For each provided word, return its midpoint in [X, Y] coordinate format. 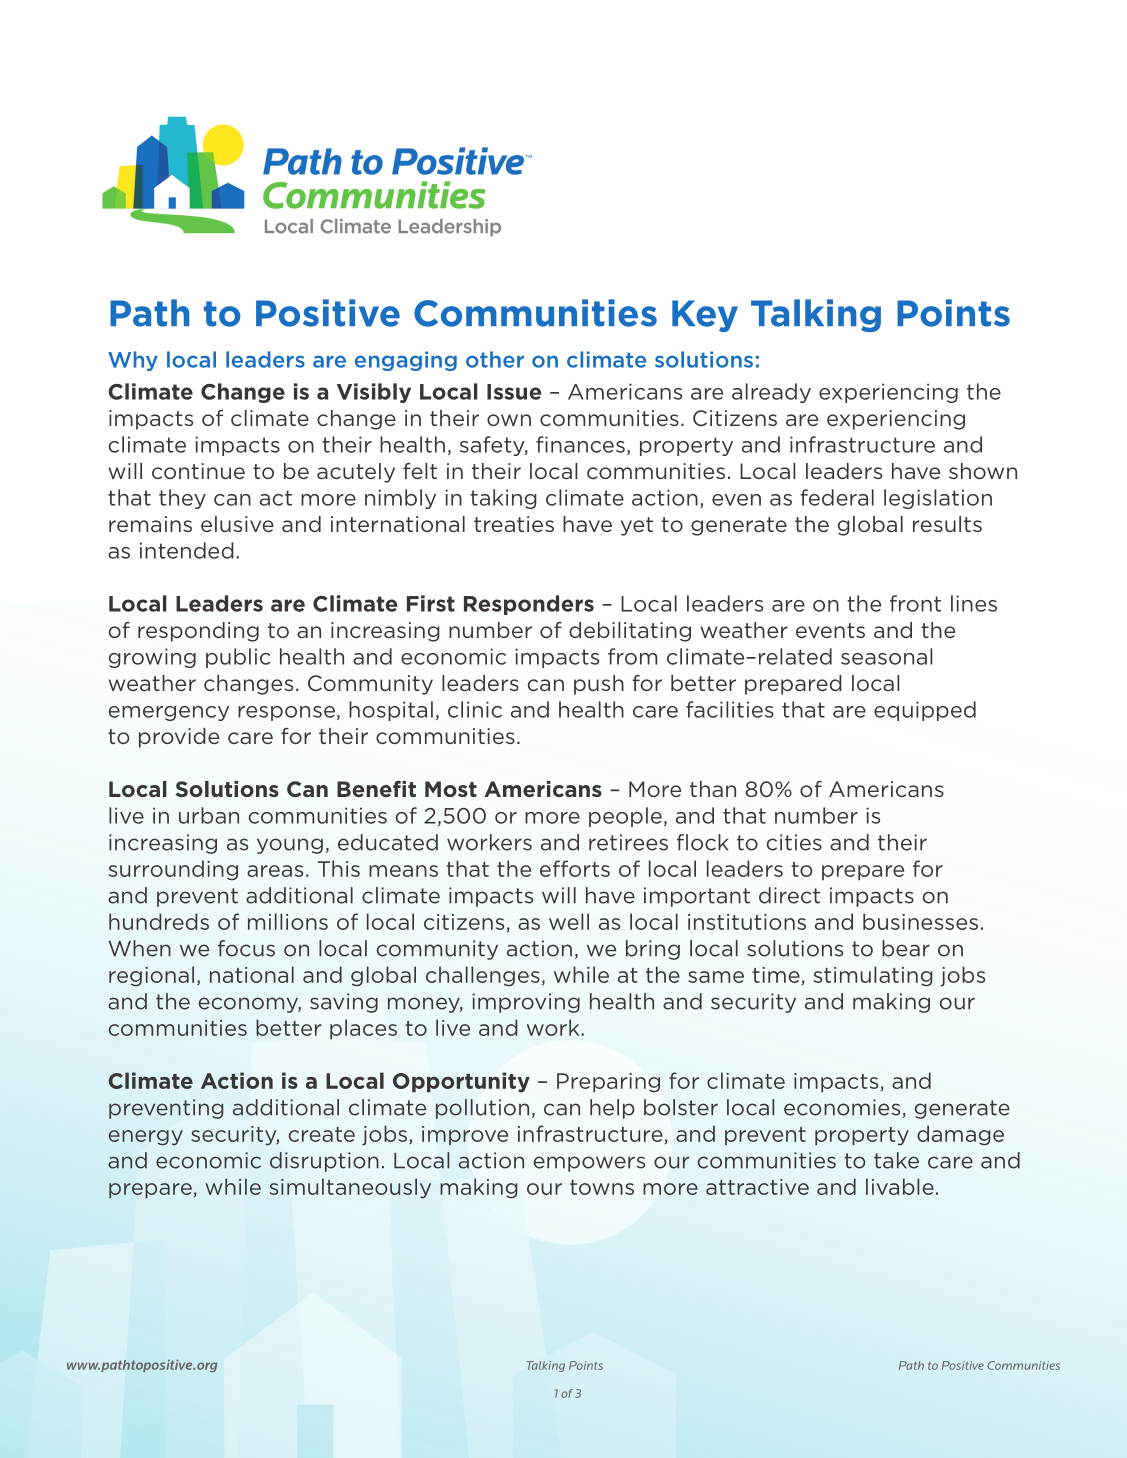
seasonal [887, 656]
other [495, 359]
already [771, 393]
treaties [514, 524]
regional [151, 976]
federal [837, 497]
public [238, 658]
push [599, 685]
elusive [237, 524]
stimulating [873, 976]
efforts [575, 868]
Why [133, 361]
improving [526, 1003]
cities [794, 842]
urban [209, 815]
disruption [324, 1162]
